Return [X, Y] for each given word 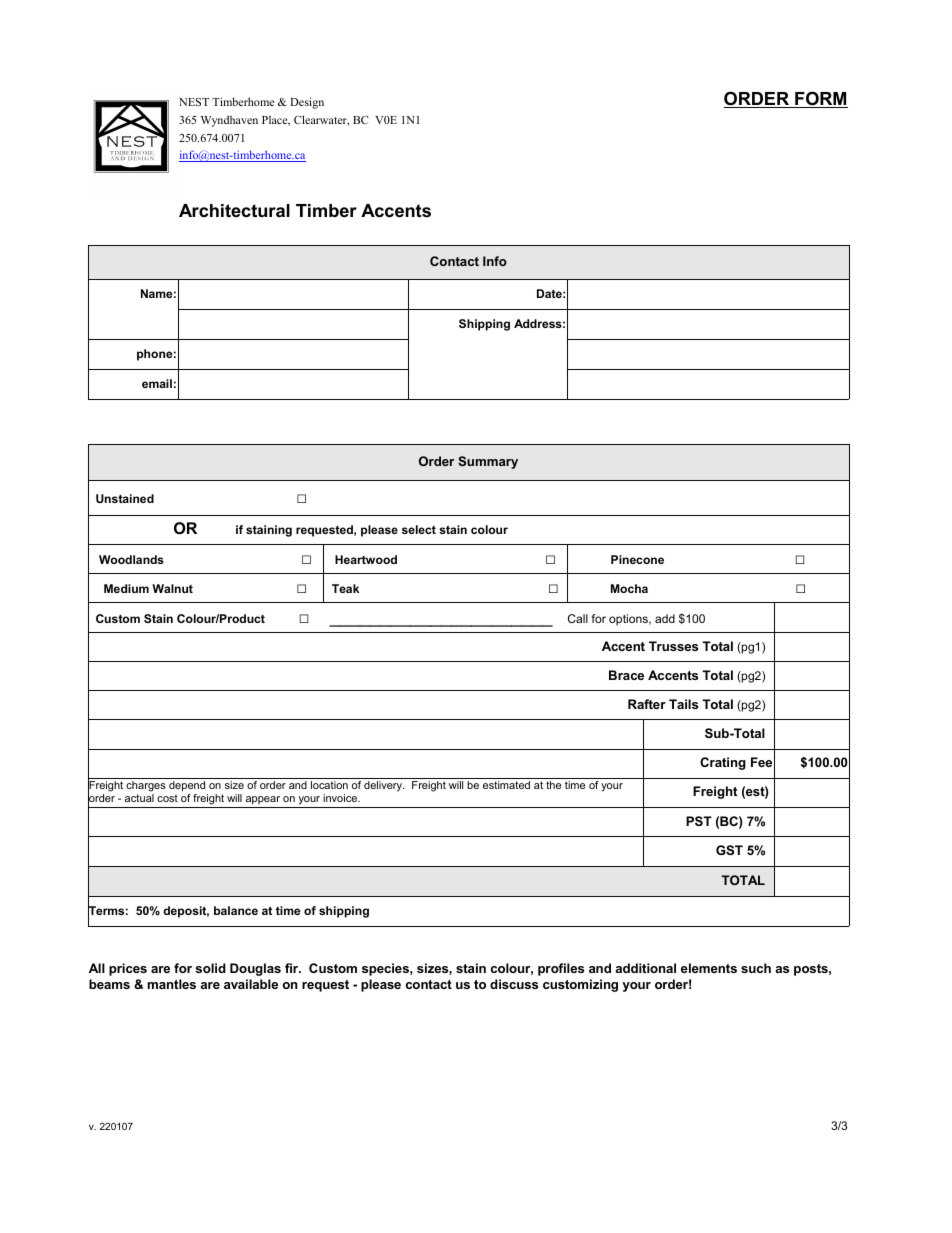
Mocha [629, 588]
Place [276, 120]
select [419, 529]
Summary [488, 462]
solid [210, 968]
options [629, 620]
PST [699, 821]
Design [307, 103]
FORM [820, 99]
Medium [126, 588]
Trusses [673, 646]
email [157, 383]
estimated [506, 785]
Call [578, 618]
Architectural [234, 210]
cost [167, 798]
